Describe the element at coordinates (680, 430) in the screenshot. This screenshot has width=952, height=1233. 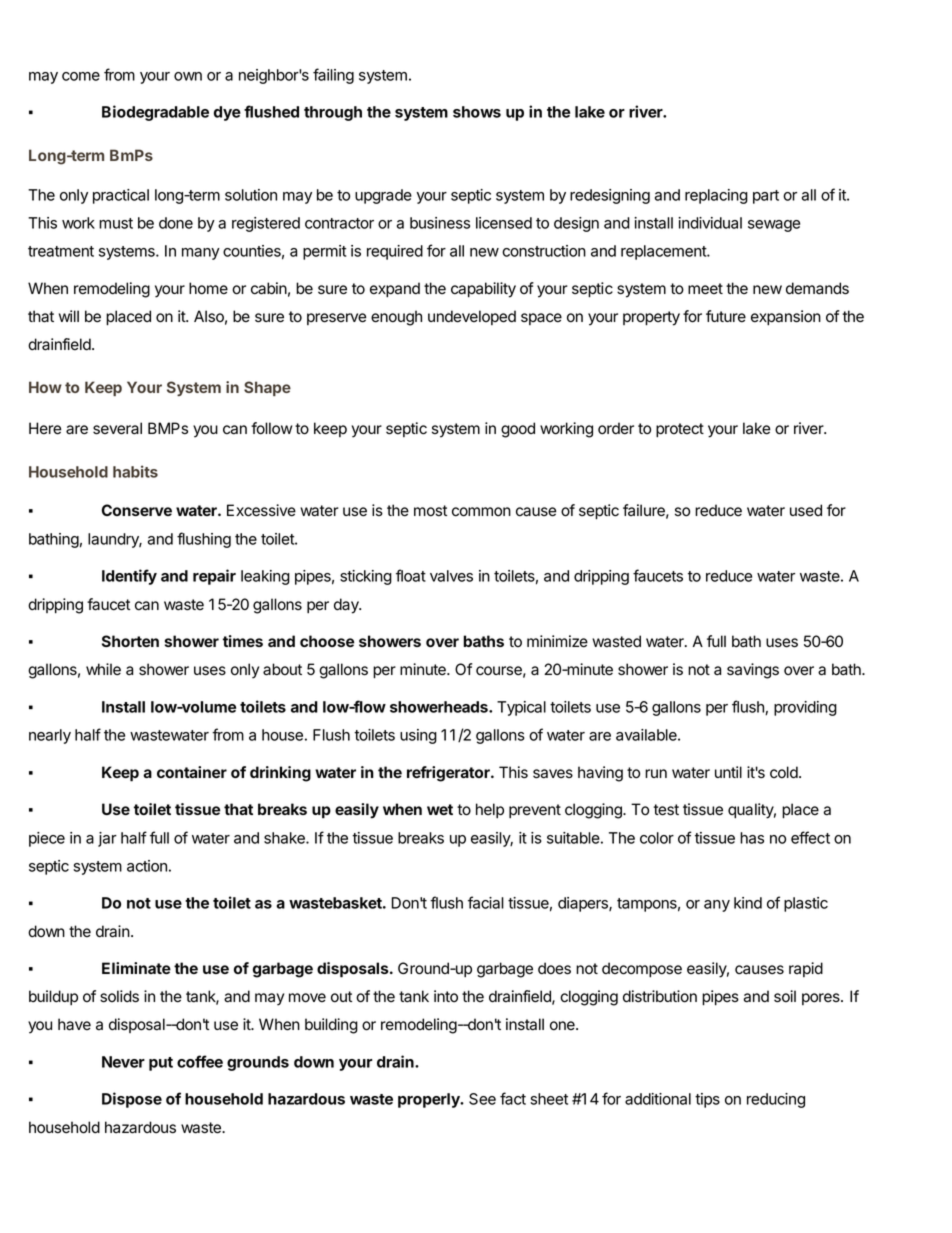
I see `protect` at that location.
